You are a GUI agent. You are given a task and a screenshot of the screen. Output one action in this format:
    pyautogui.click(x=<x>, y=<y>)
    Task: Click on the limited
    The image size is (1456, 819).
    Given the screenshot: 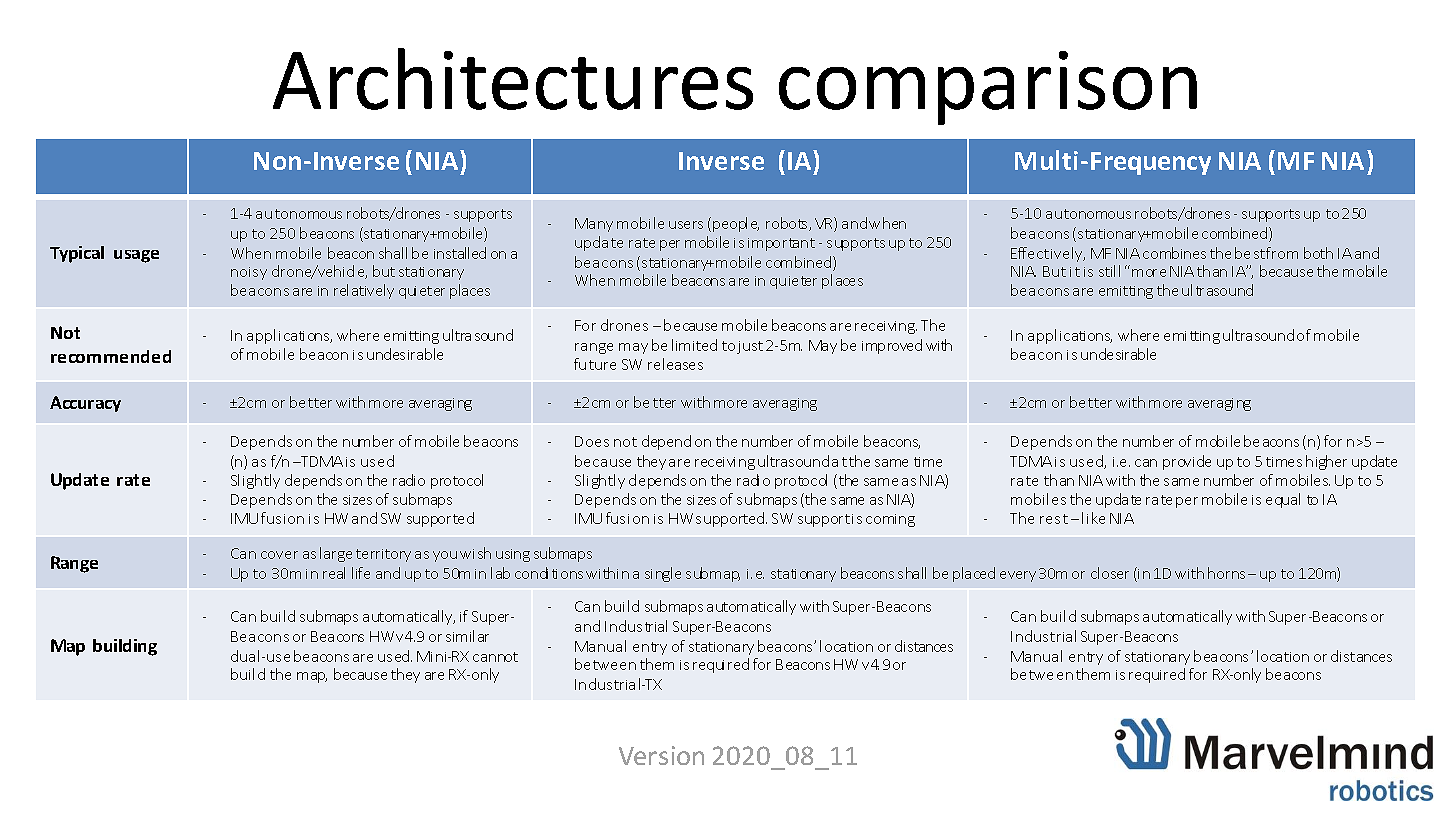 What is the action you would take?
    pyautogui.click(x=694, y=345)
